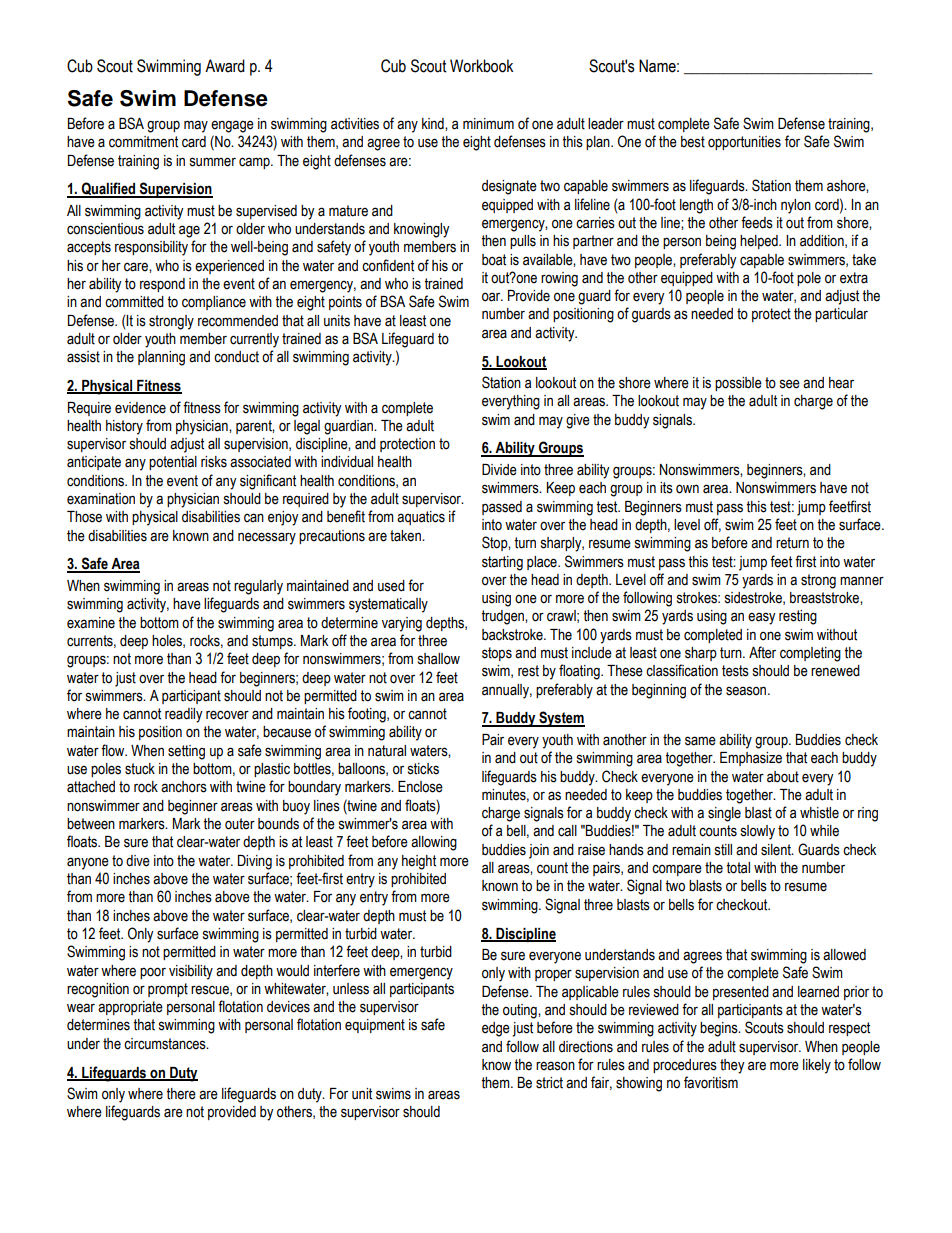 The image size is (952, 1233). What do you see at coordinates (166, 1044) in the image?
I see `circumstances` at bounding box center [166, 1044].
